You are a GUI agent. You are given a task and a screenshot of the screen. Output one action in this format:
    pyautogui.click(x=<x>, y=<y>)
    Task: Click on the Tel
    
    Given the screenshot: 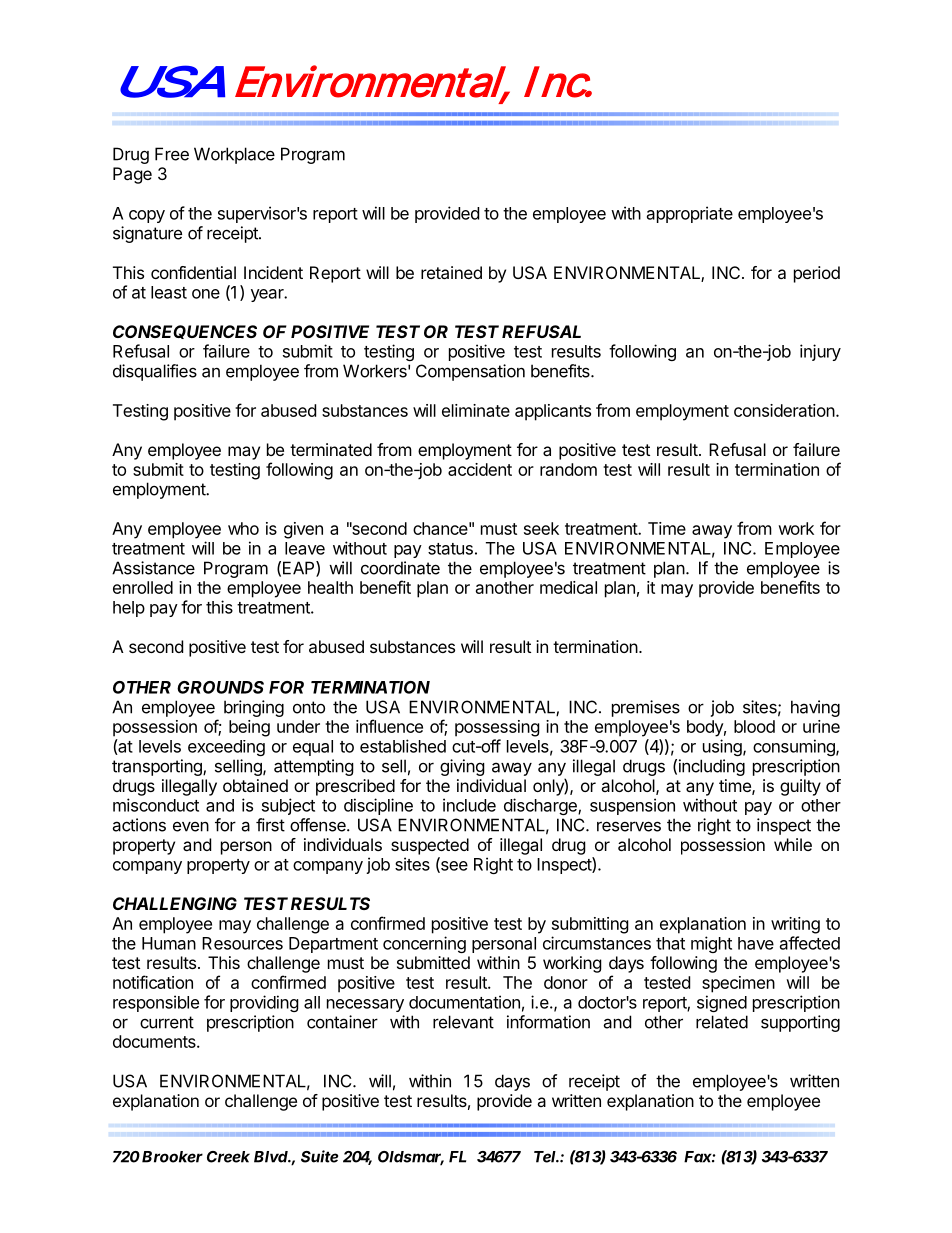 What is the action you would take?
    pyautogui.click(x=546, y=1157)
